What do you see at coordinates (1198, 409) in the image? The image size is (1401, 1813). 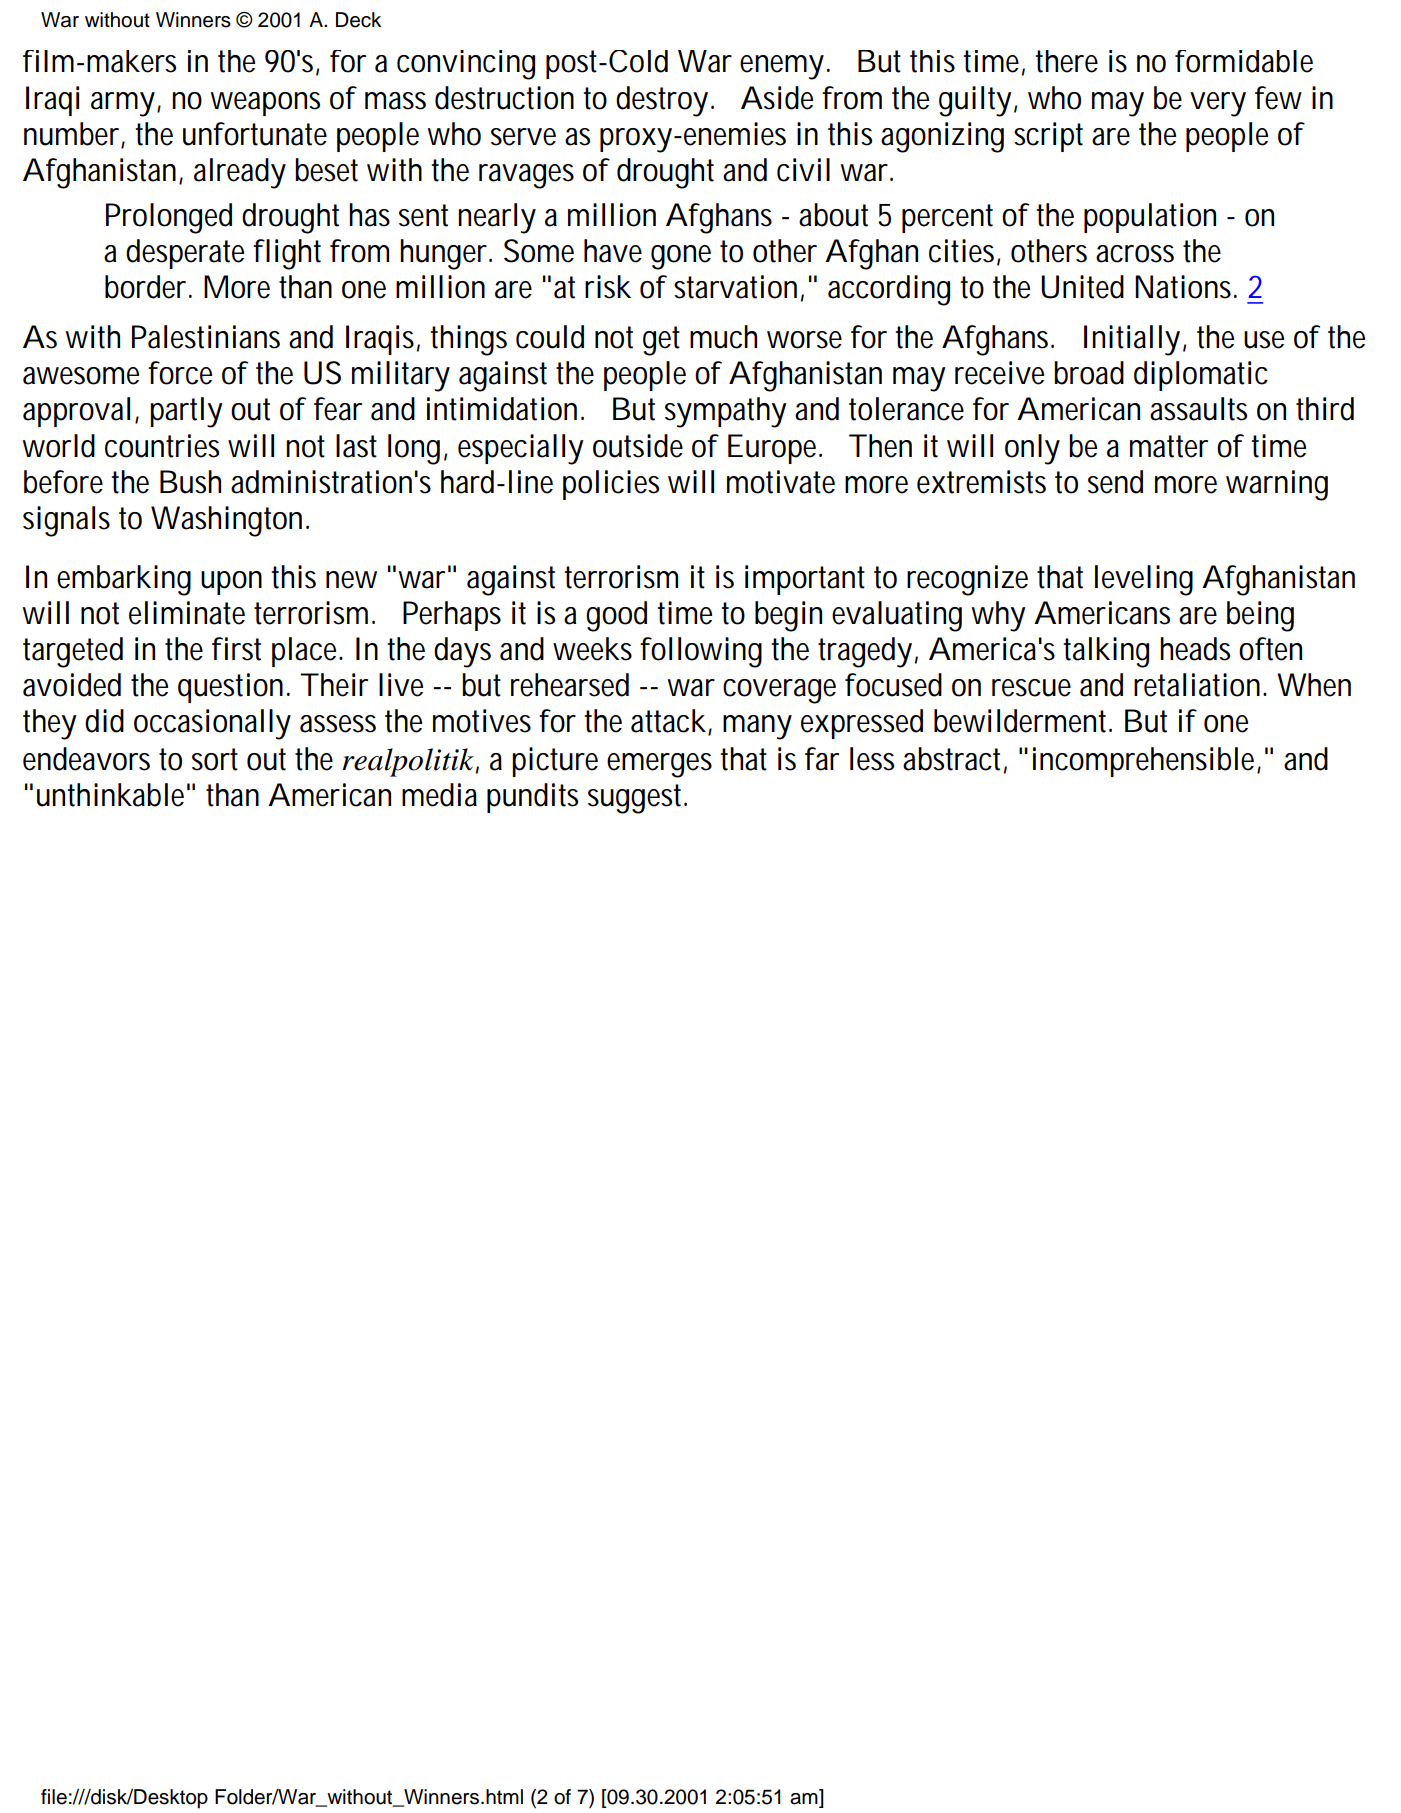 I see `assaults` at bounding box center [1198, 409].
